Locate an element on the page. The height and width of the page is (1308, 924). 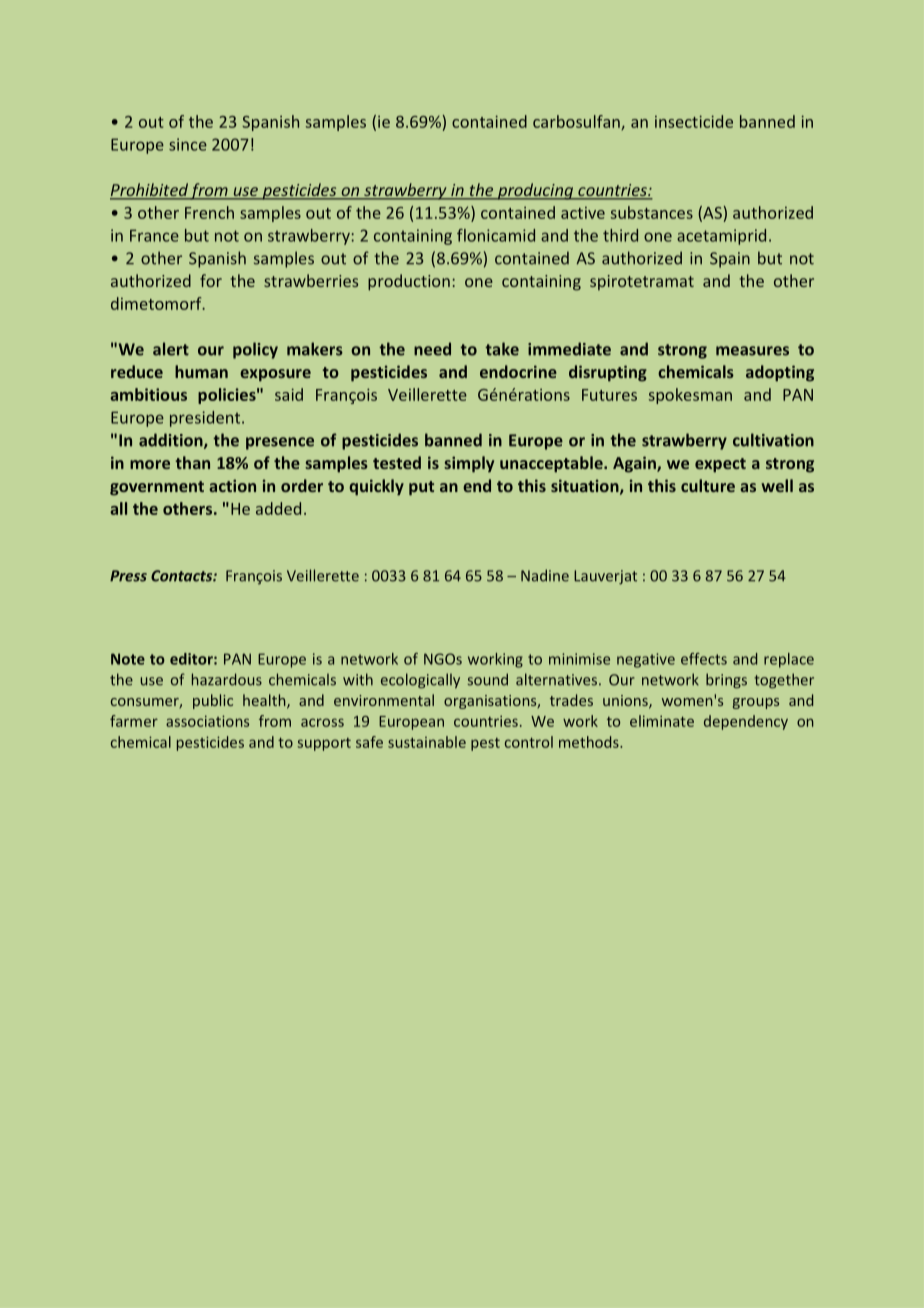
insecticide is located at coordinates (694, 121).
